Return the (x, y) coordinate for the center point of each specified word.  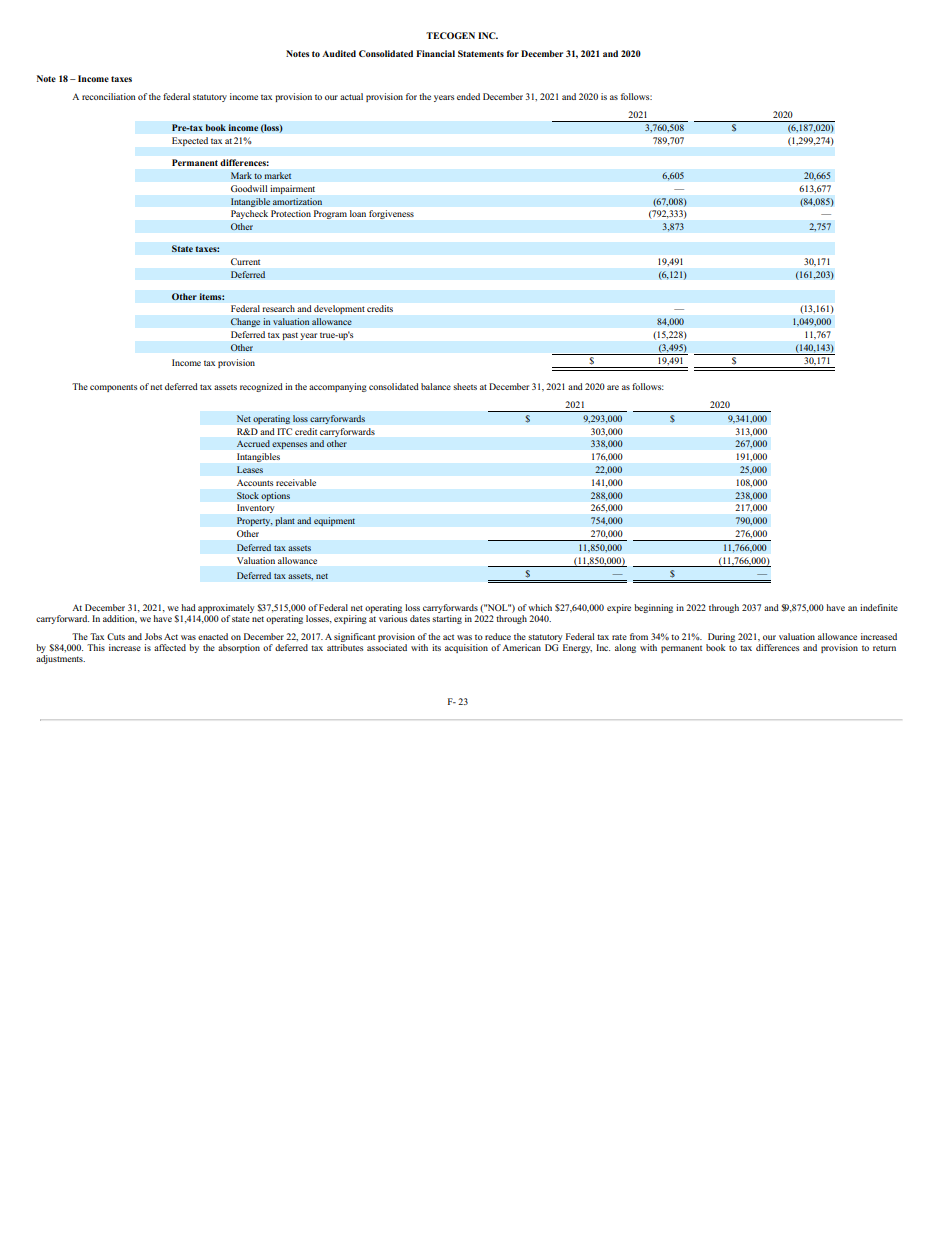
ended (468, 96)
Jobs (153, 636)
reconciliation (109, 96)
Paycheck (249, 214)
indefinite (879, 607)
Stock (248, 496)
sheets (465, 386)
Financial (435, 53)
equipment (334, 522)
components (113, 388)
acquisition (466, 648)
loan (358, 213)
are (613, 387)
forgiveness (391, 214)
